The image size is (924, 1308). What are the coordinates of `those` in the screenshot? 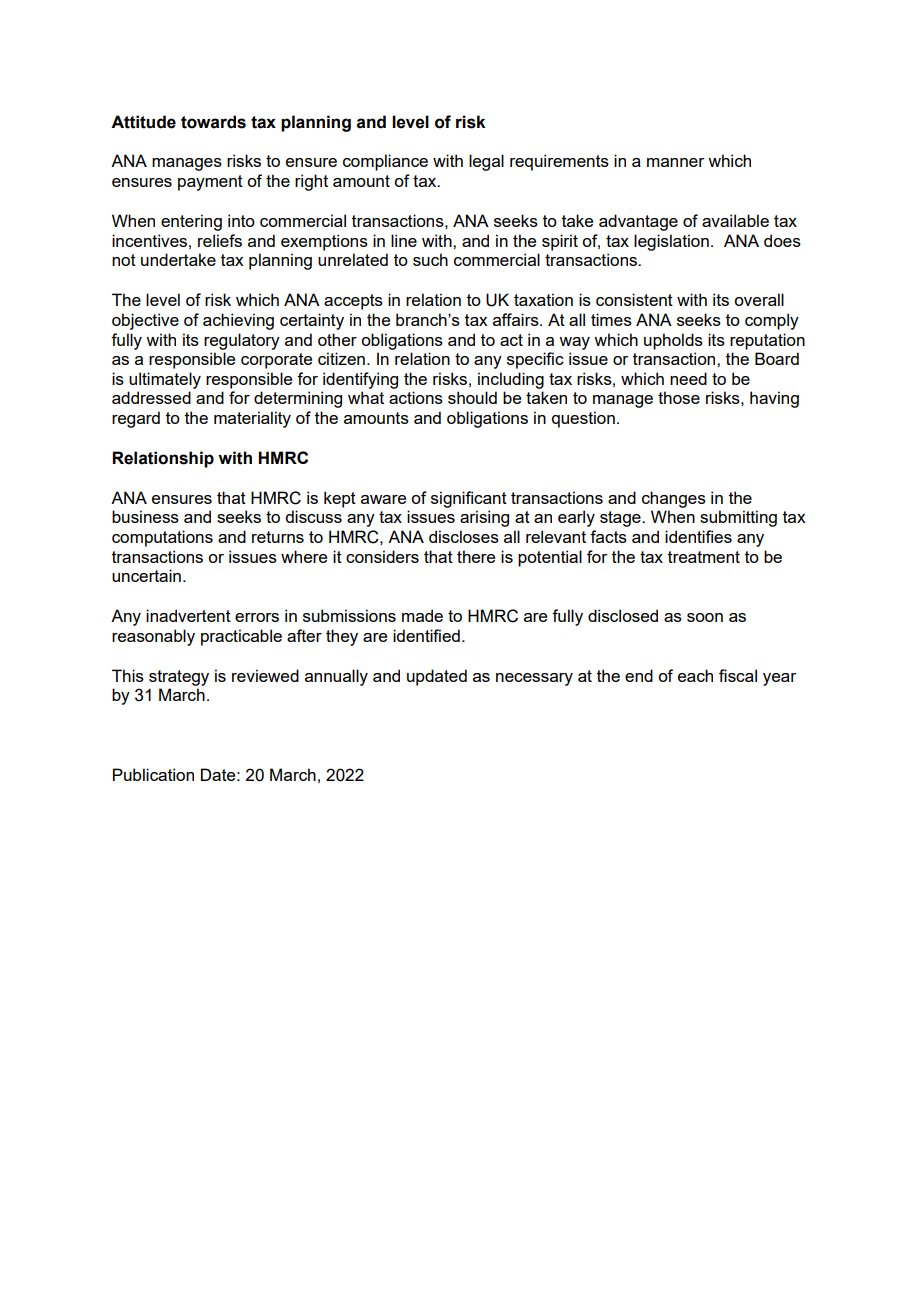 It's located at (679, 397).
